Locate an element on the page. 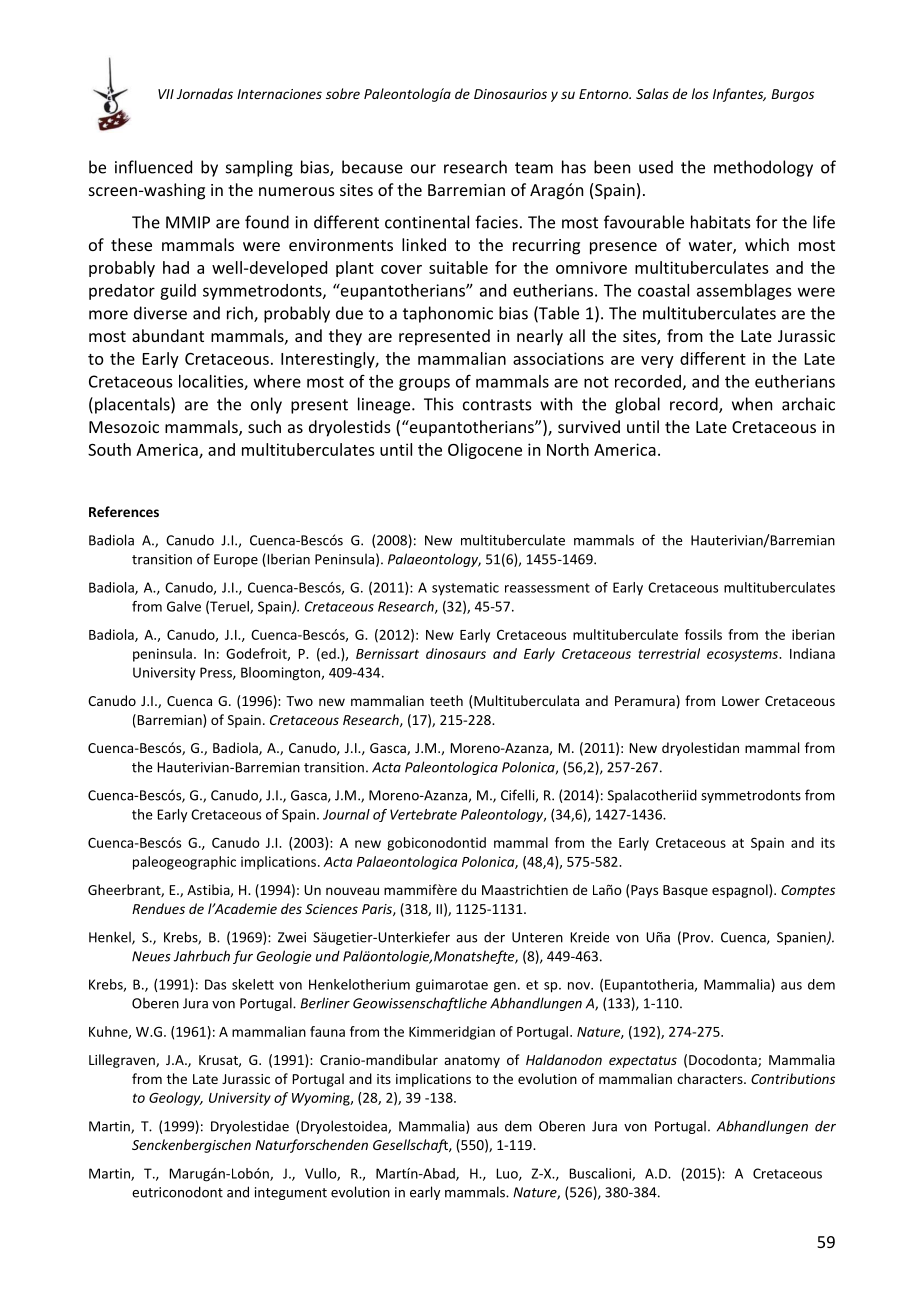 This document has width=924, height=1308. Vertebrate is located at coordinates (423, 814).
